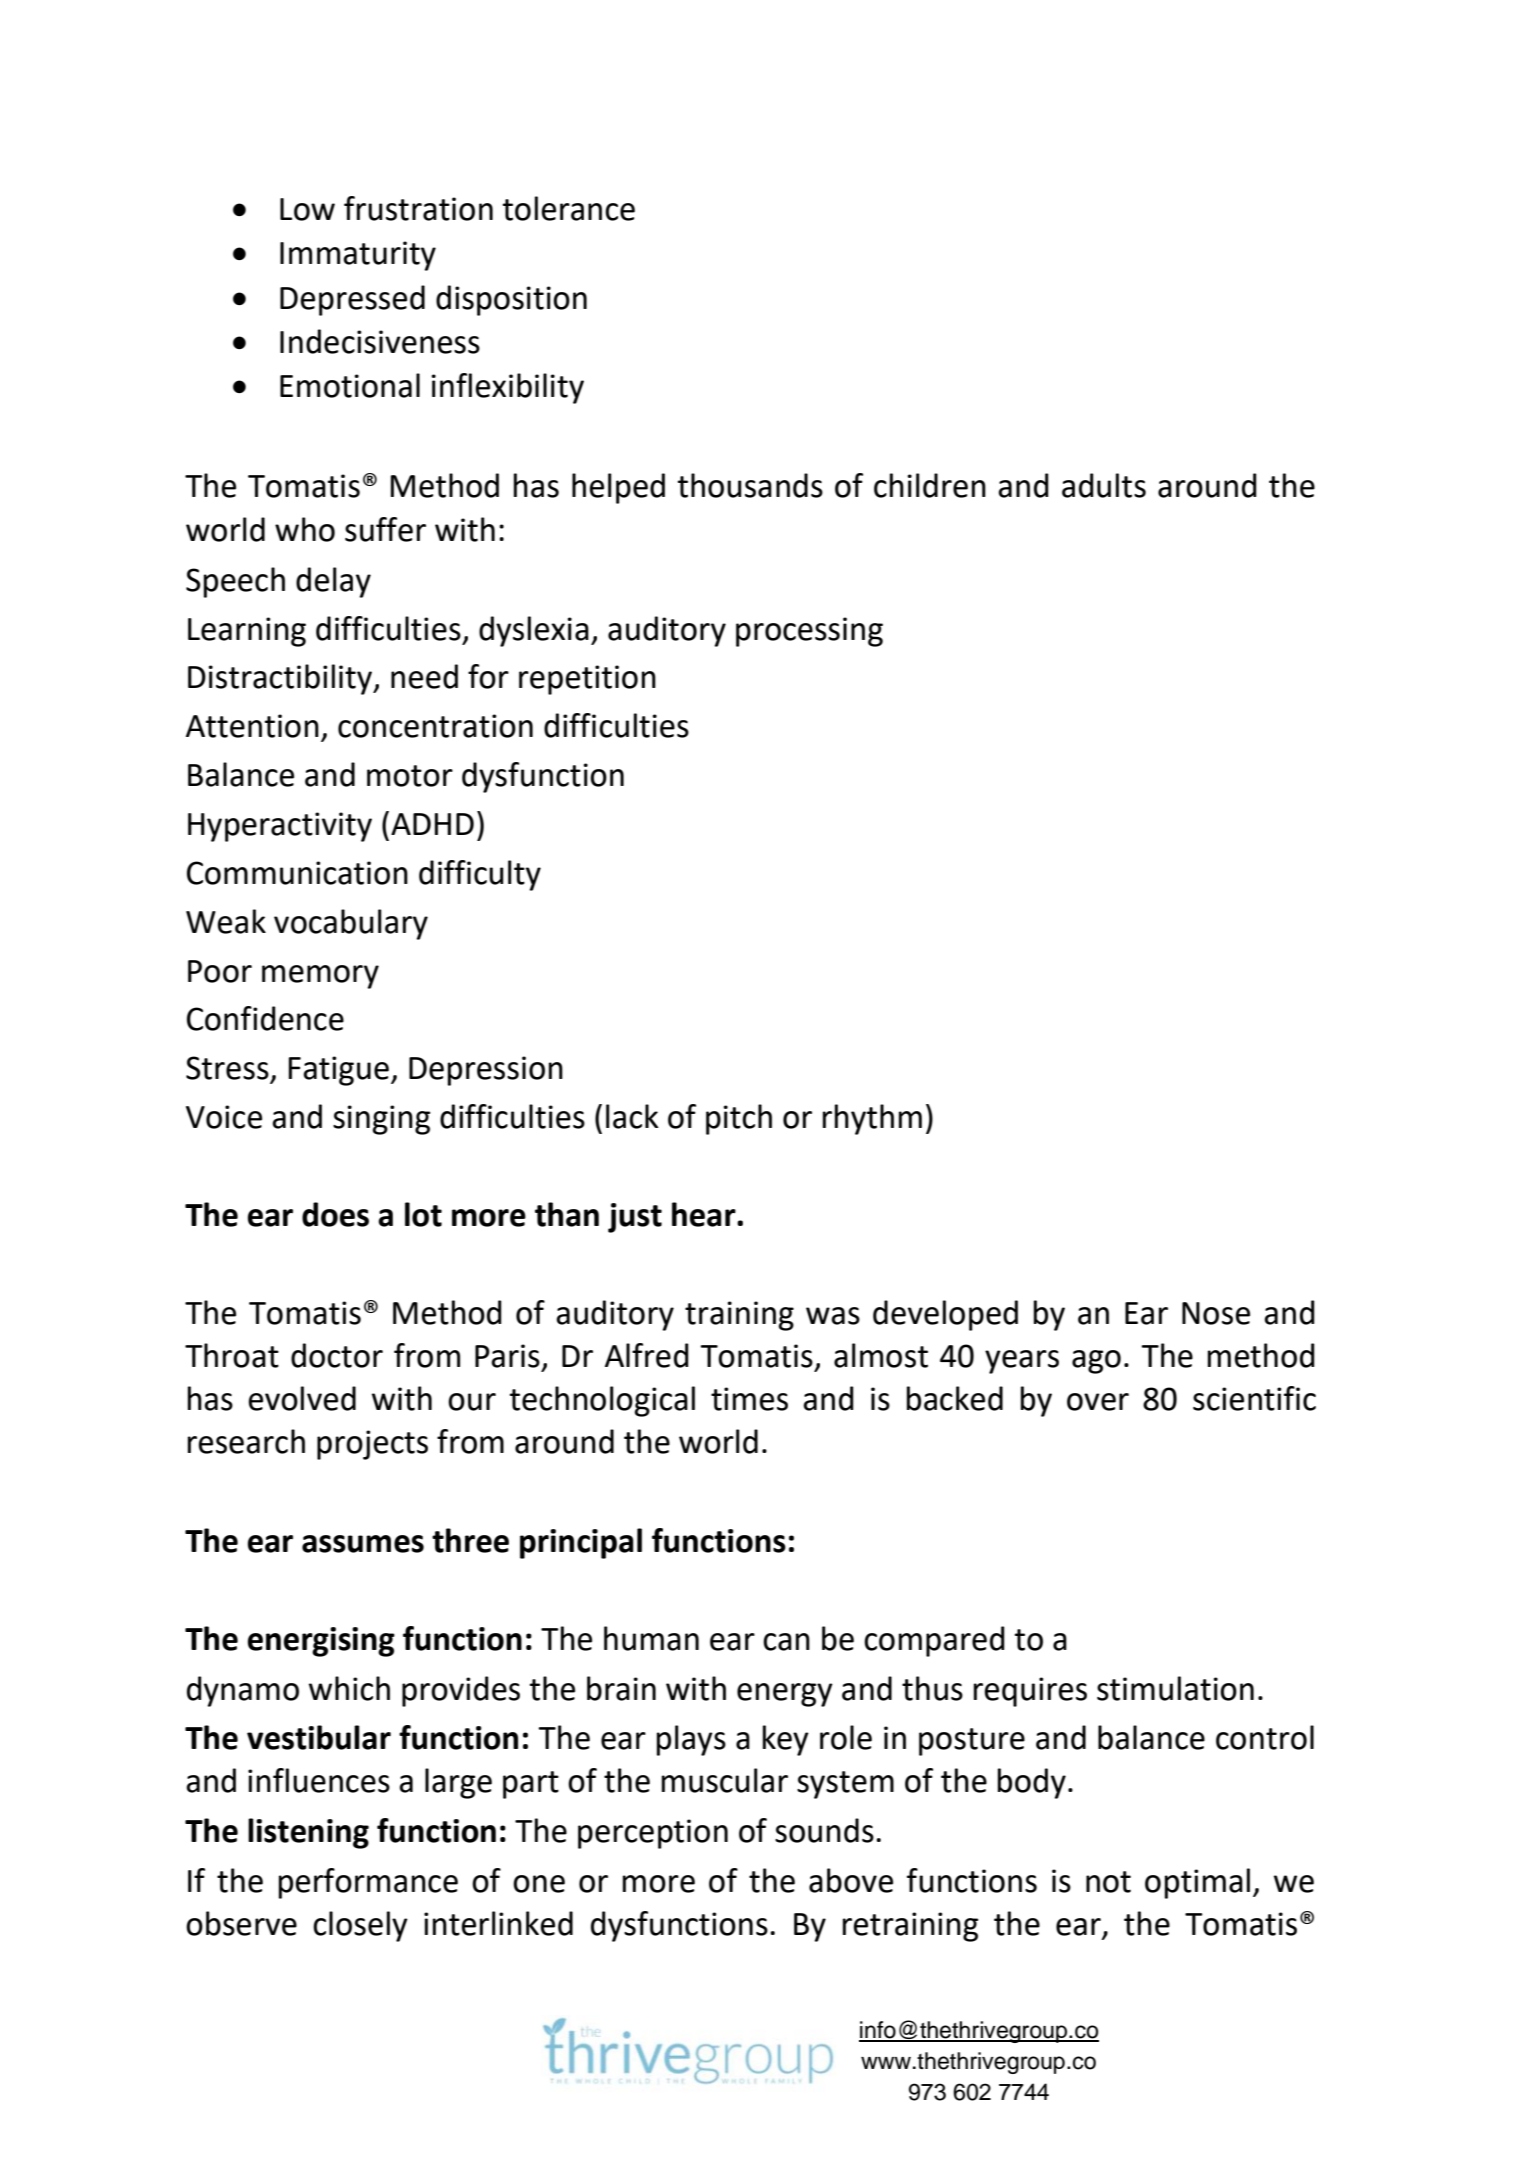 The image size is (1531, 2165). I want to click on rhythm, so click(872, 1119).
